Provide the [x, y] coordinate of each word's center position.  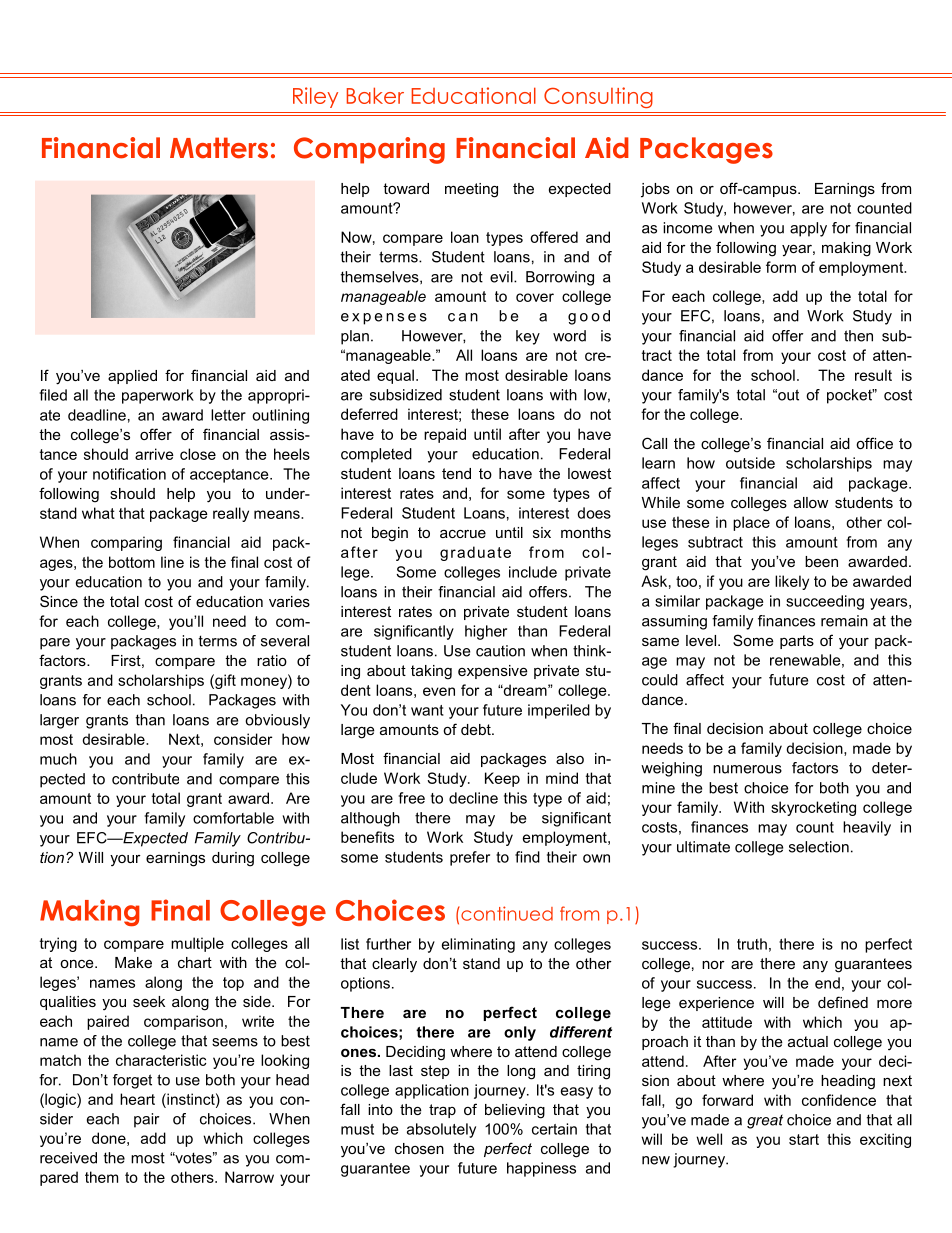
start [804, 1139]
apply [808, 229]
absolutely [441, 1130]
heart [137, 1099]
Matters [219, 148]
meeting [471, 190]
